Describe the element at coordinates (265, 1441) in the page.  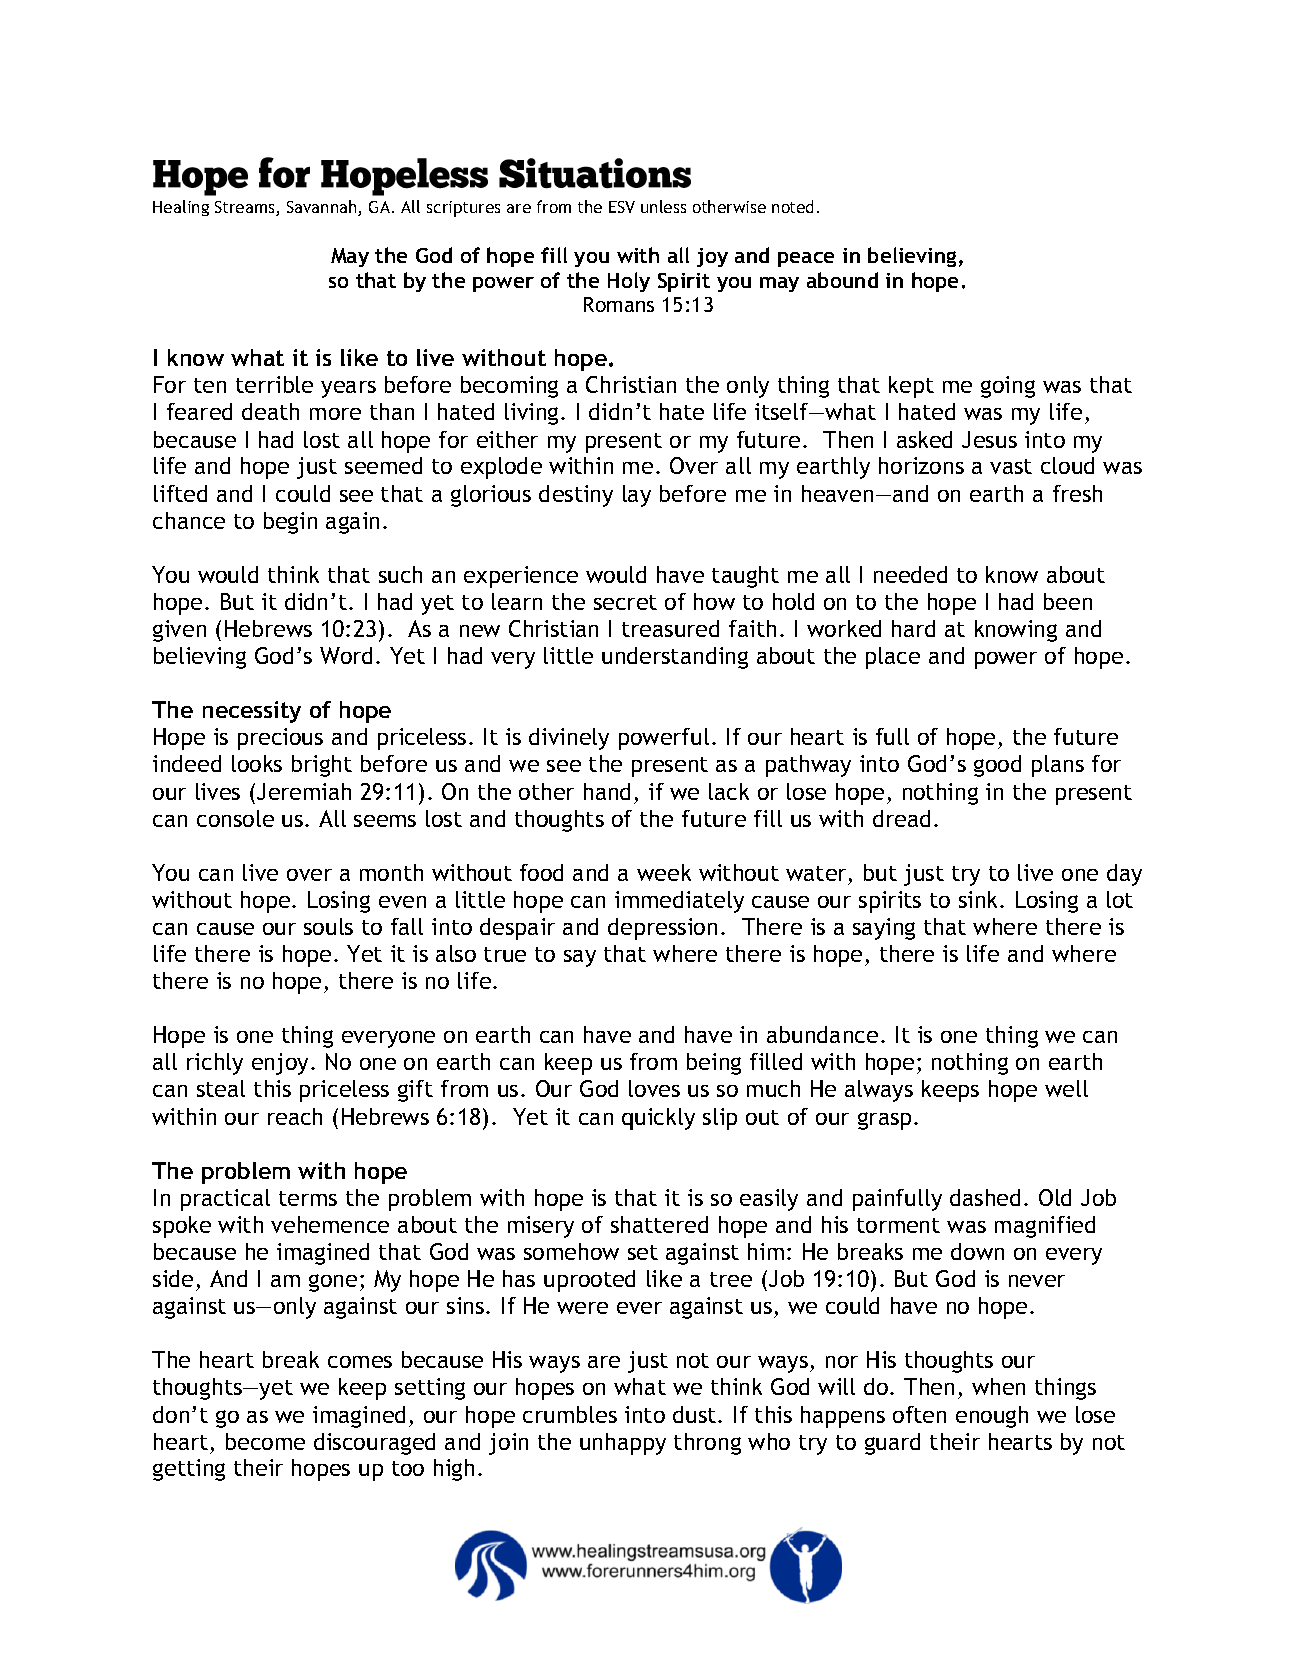
I see `become` at that location.
